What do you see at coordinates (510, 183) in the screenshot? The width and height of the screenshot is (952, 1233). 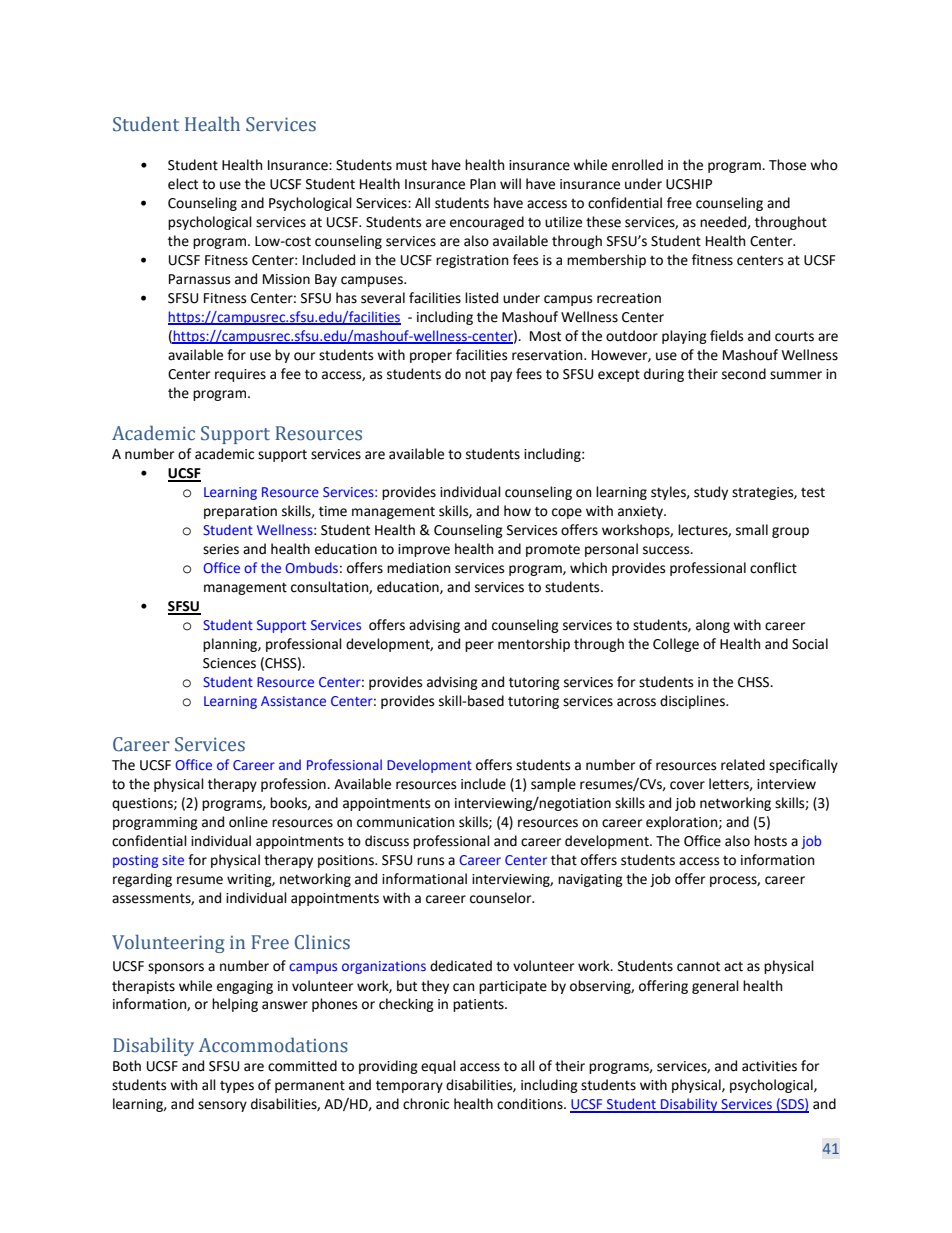 I see `will` at bounding box center [510, 183].
